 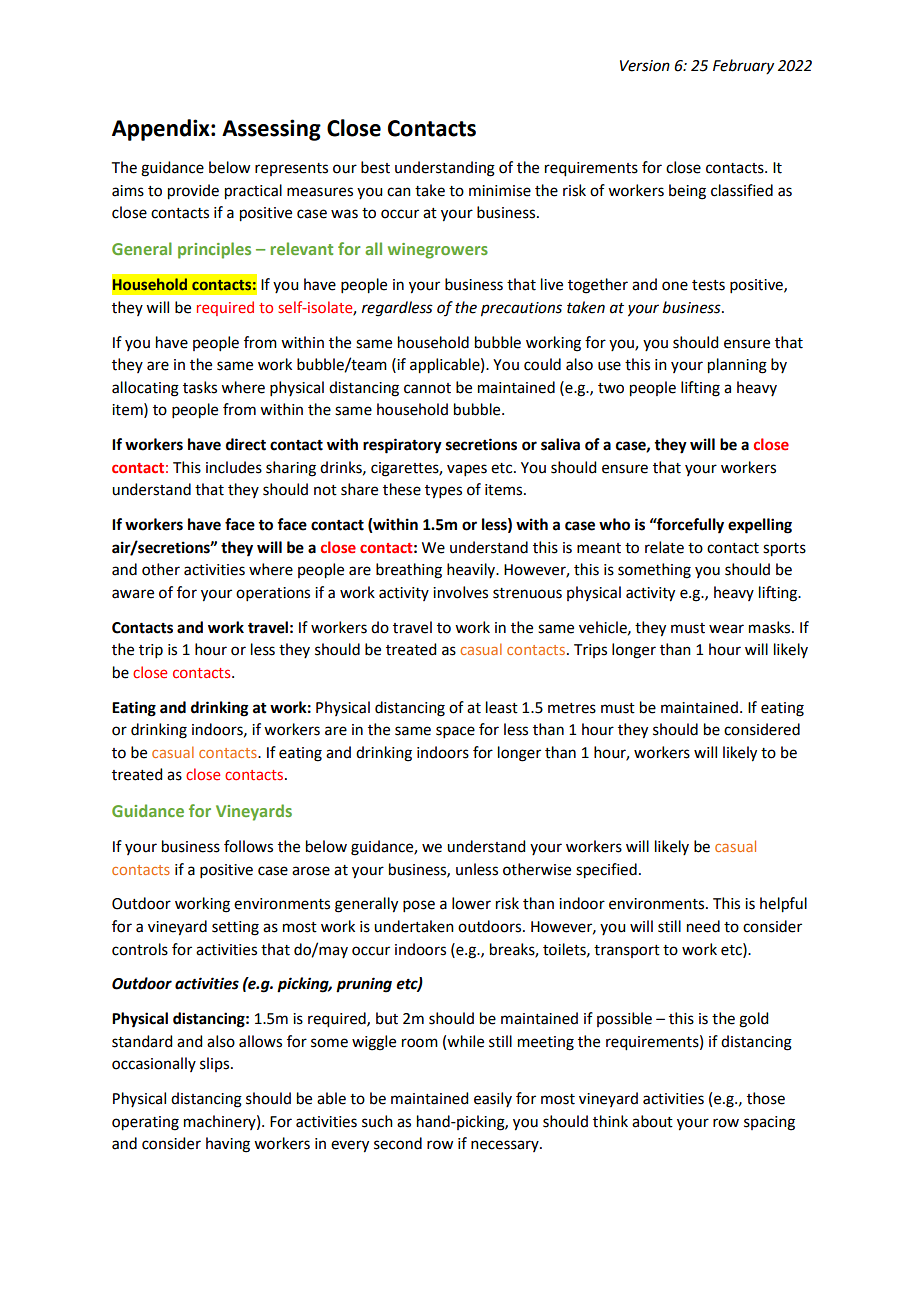 What do you see at coordinates (726, 629) in the image?
I see `wear` at bounding box center [726, 629].
